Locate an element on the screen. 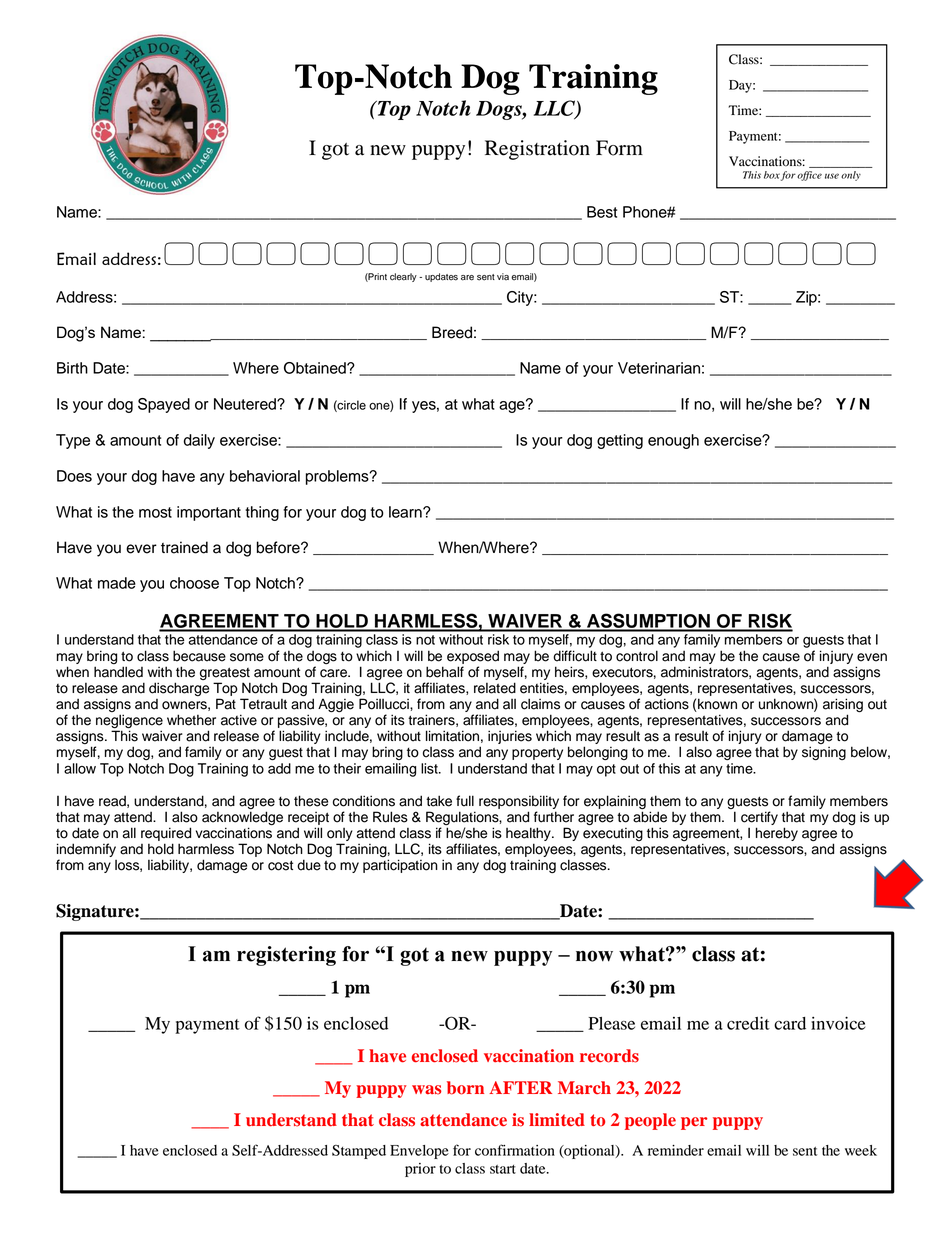 Image resolution: width=952 pixels, height=1233 pixels. even is located at coordinates (872, 657).
